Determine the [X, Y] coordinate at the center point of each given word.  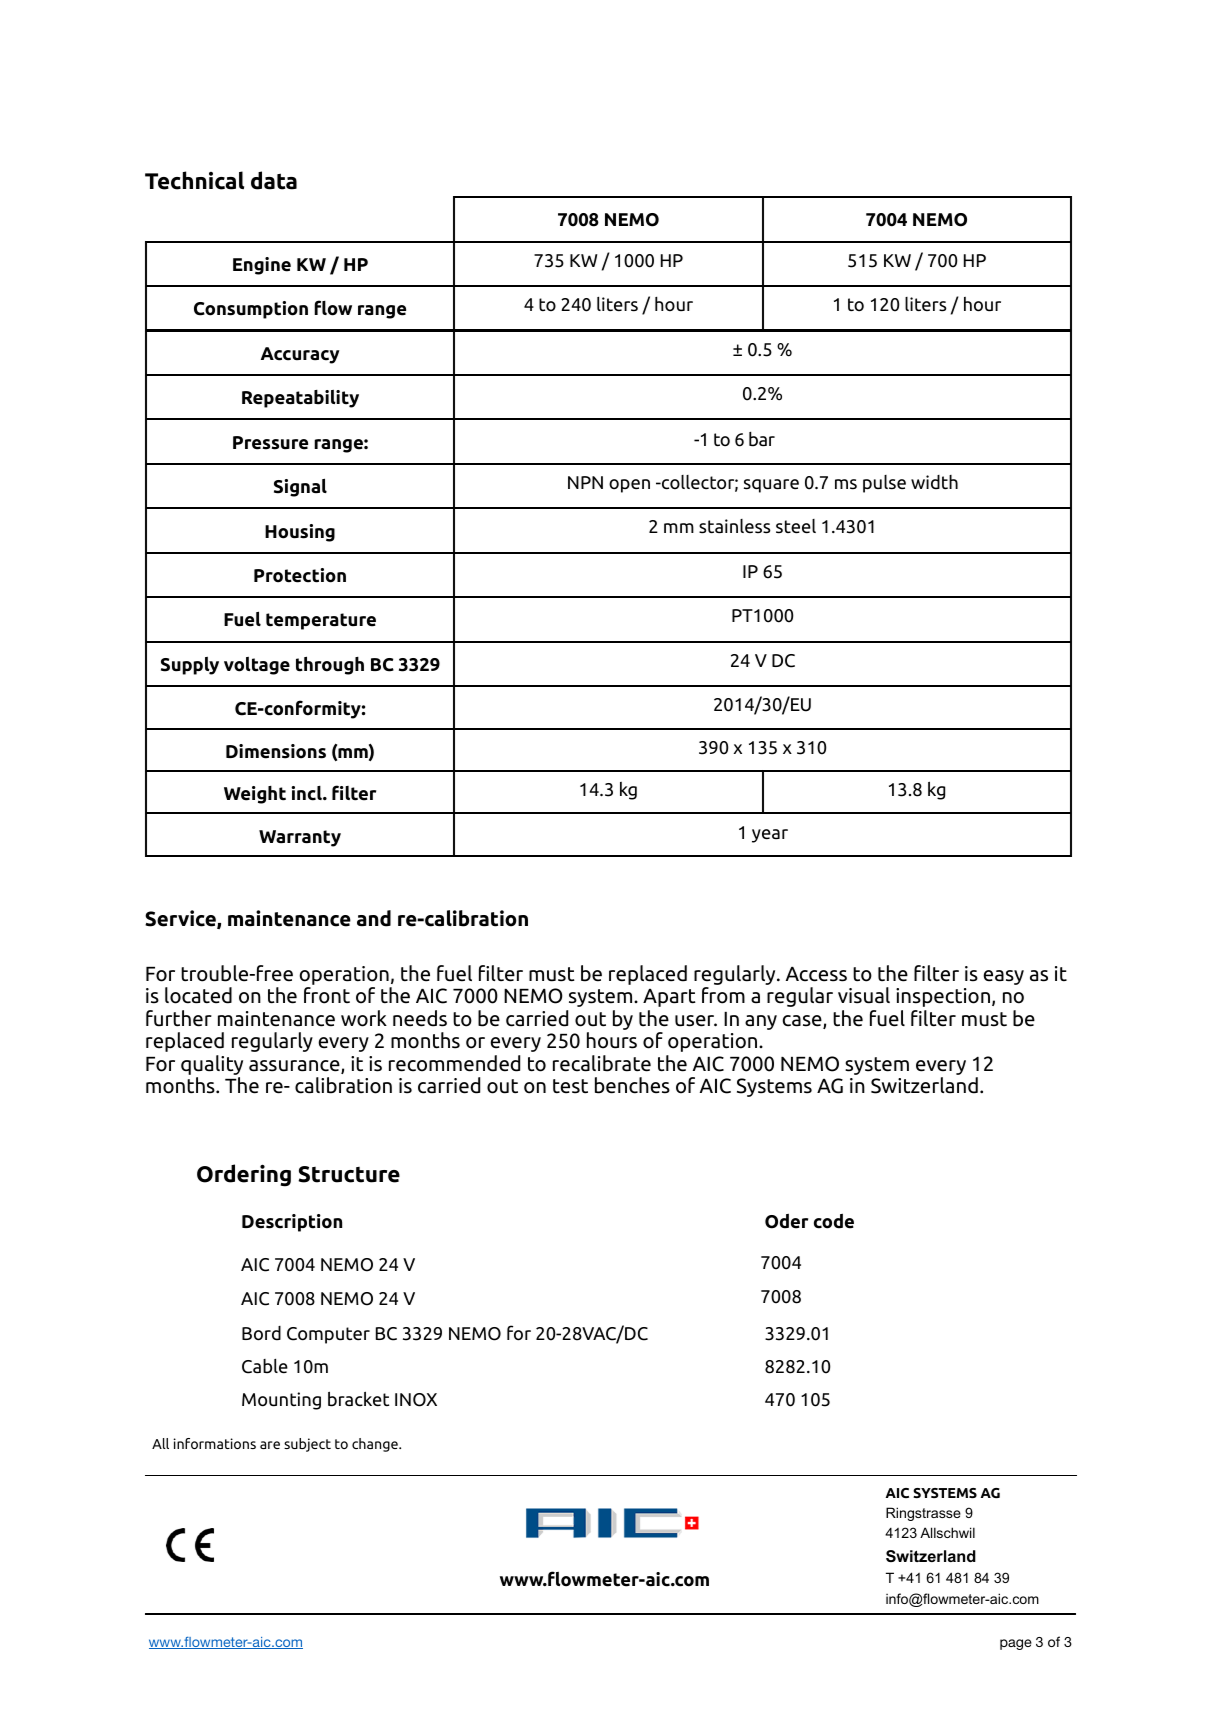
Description [292, 1223]
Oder [786, 1221]
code [834, 1221]
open [629, 486]
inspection [943, 997]
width [934, 482]
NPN [585, 482]
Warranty [300, 838]
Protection [300, 575]
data [274, 180]
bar [762, 439]
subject [307, 1445]
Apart [669, 998]
